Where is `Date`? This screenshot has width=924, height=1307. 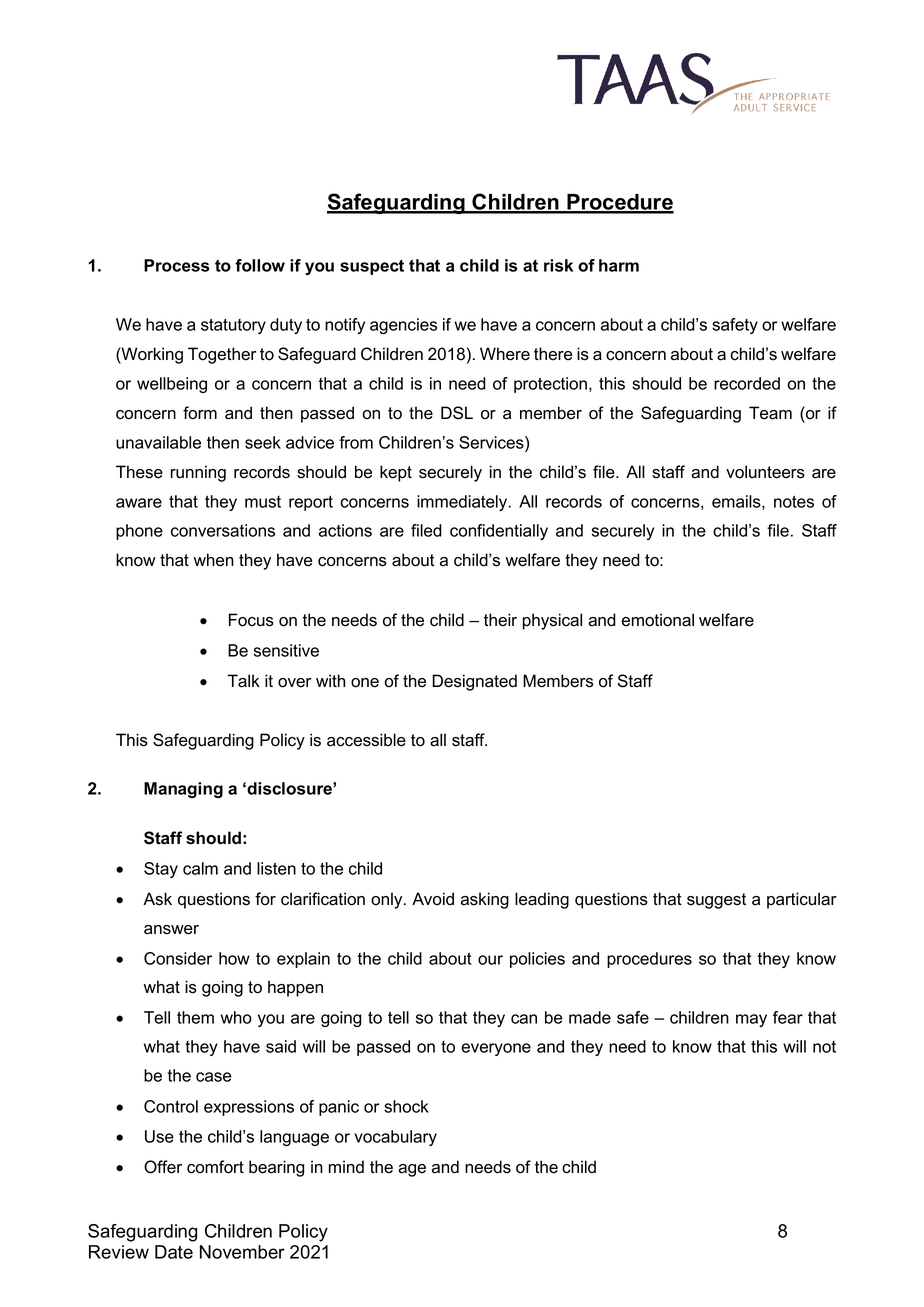
Date is located at coordinates (174, 1252).
